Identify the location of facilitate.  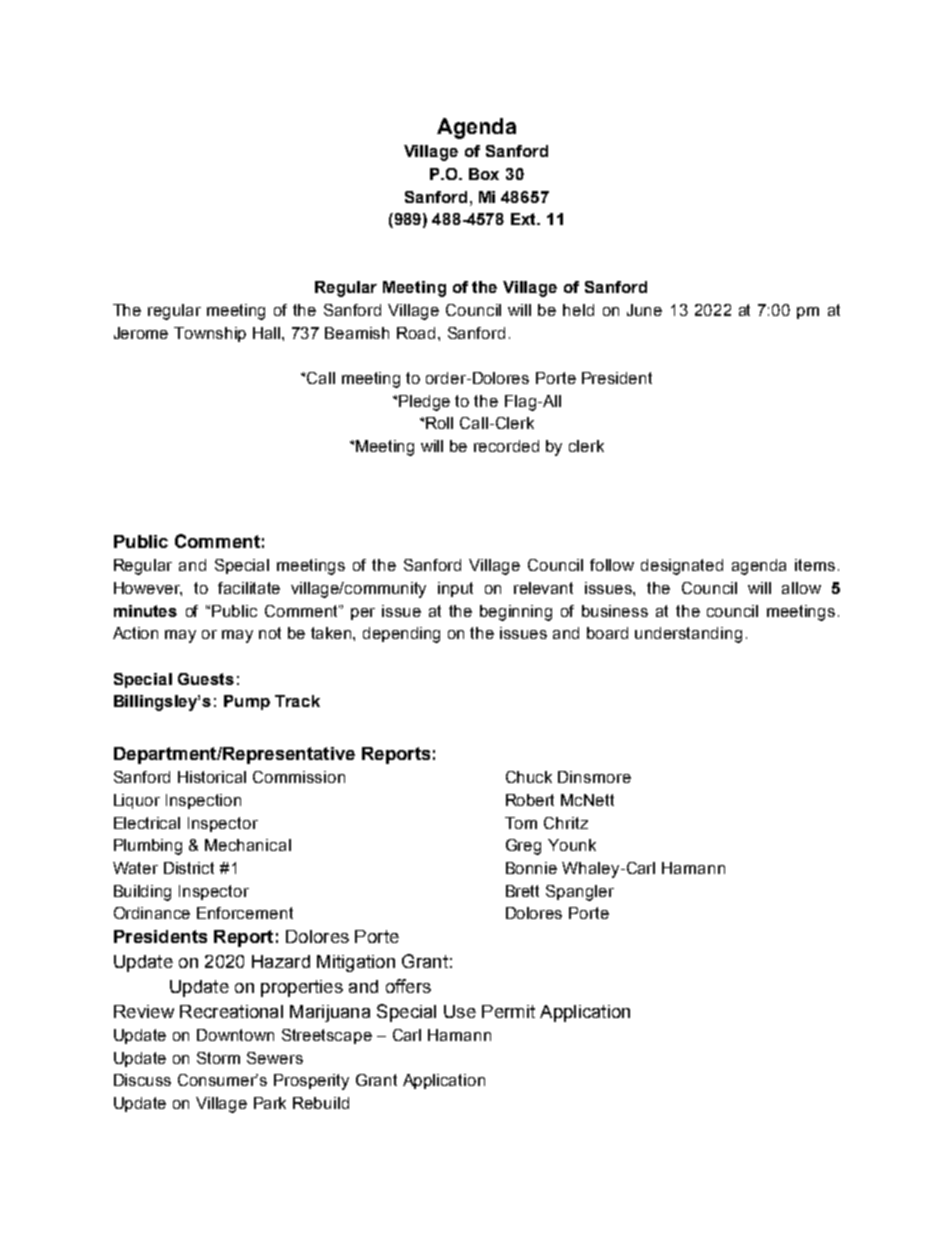
(249, 588).
